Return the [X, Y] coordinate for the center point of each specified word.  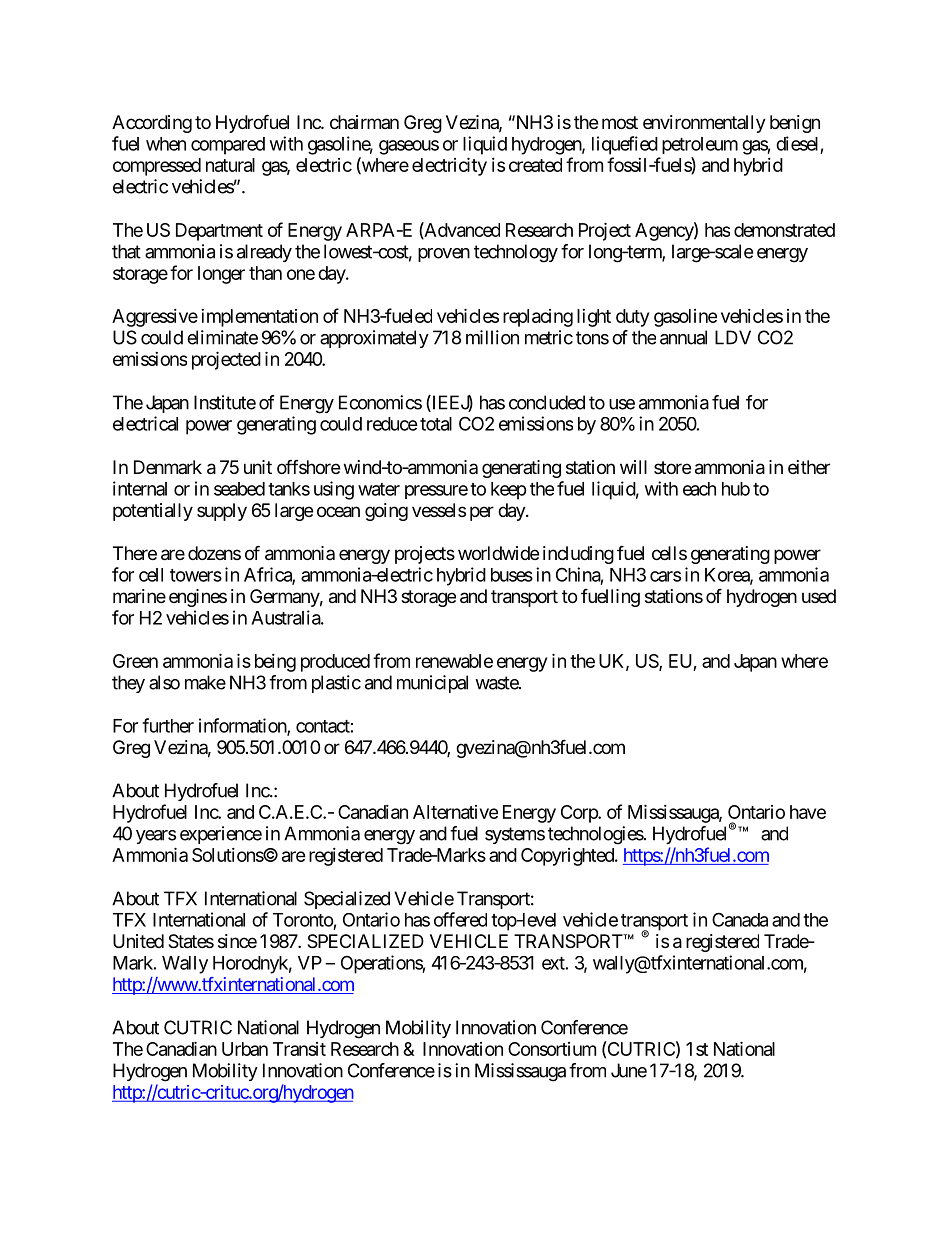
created [535, 165]
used [819, 596]
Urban [245, 1049]
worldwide [498, 553]
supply [222, 512]
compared [228, 146]
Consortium [552, 1049]
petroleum [700, 145]
